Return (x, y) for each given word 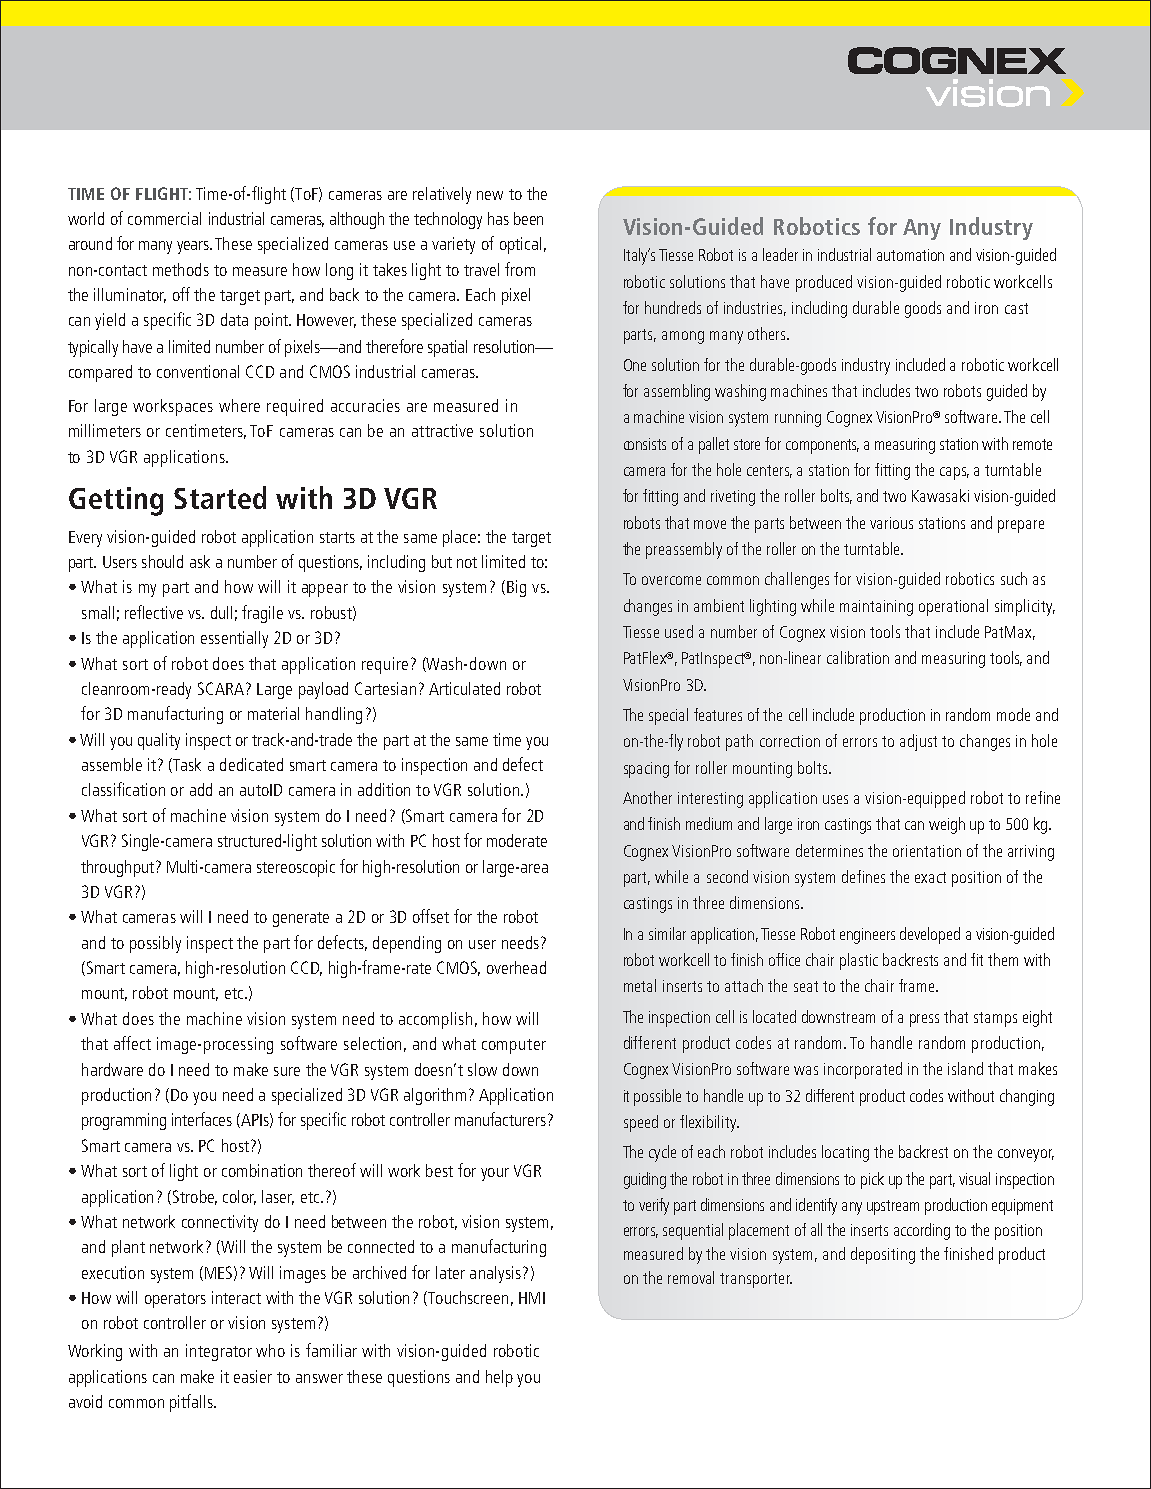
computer (514, 1046)
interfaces (202, 1119)
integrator (219, 1352)
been (528, 218)
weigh (947, 825)
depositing (883, 1255)
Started (220, 497)
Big (516, 588)
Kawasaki (940, 495)
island (965, 1068)
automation (910, 255)
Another (647, 797)
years (194, 247)
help (499, 1378)
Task (186, 765)
